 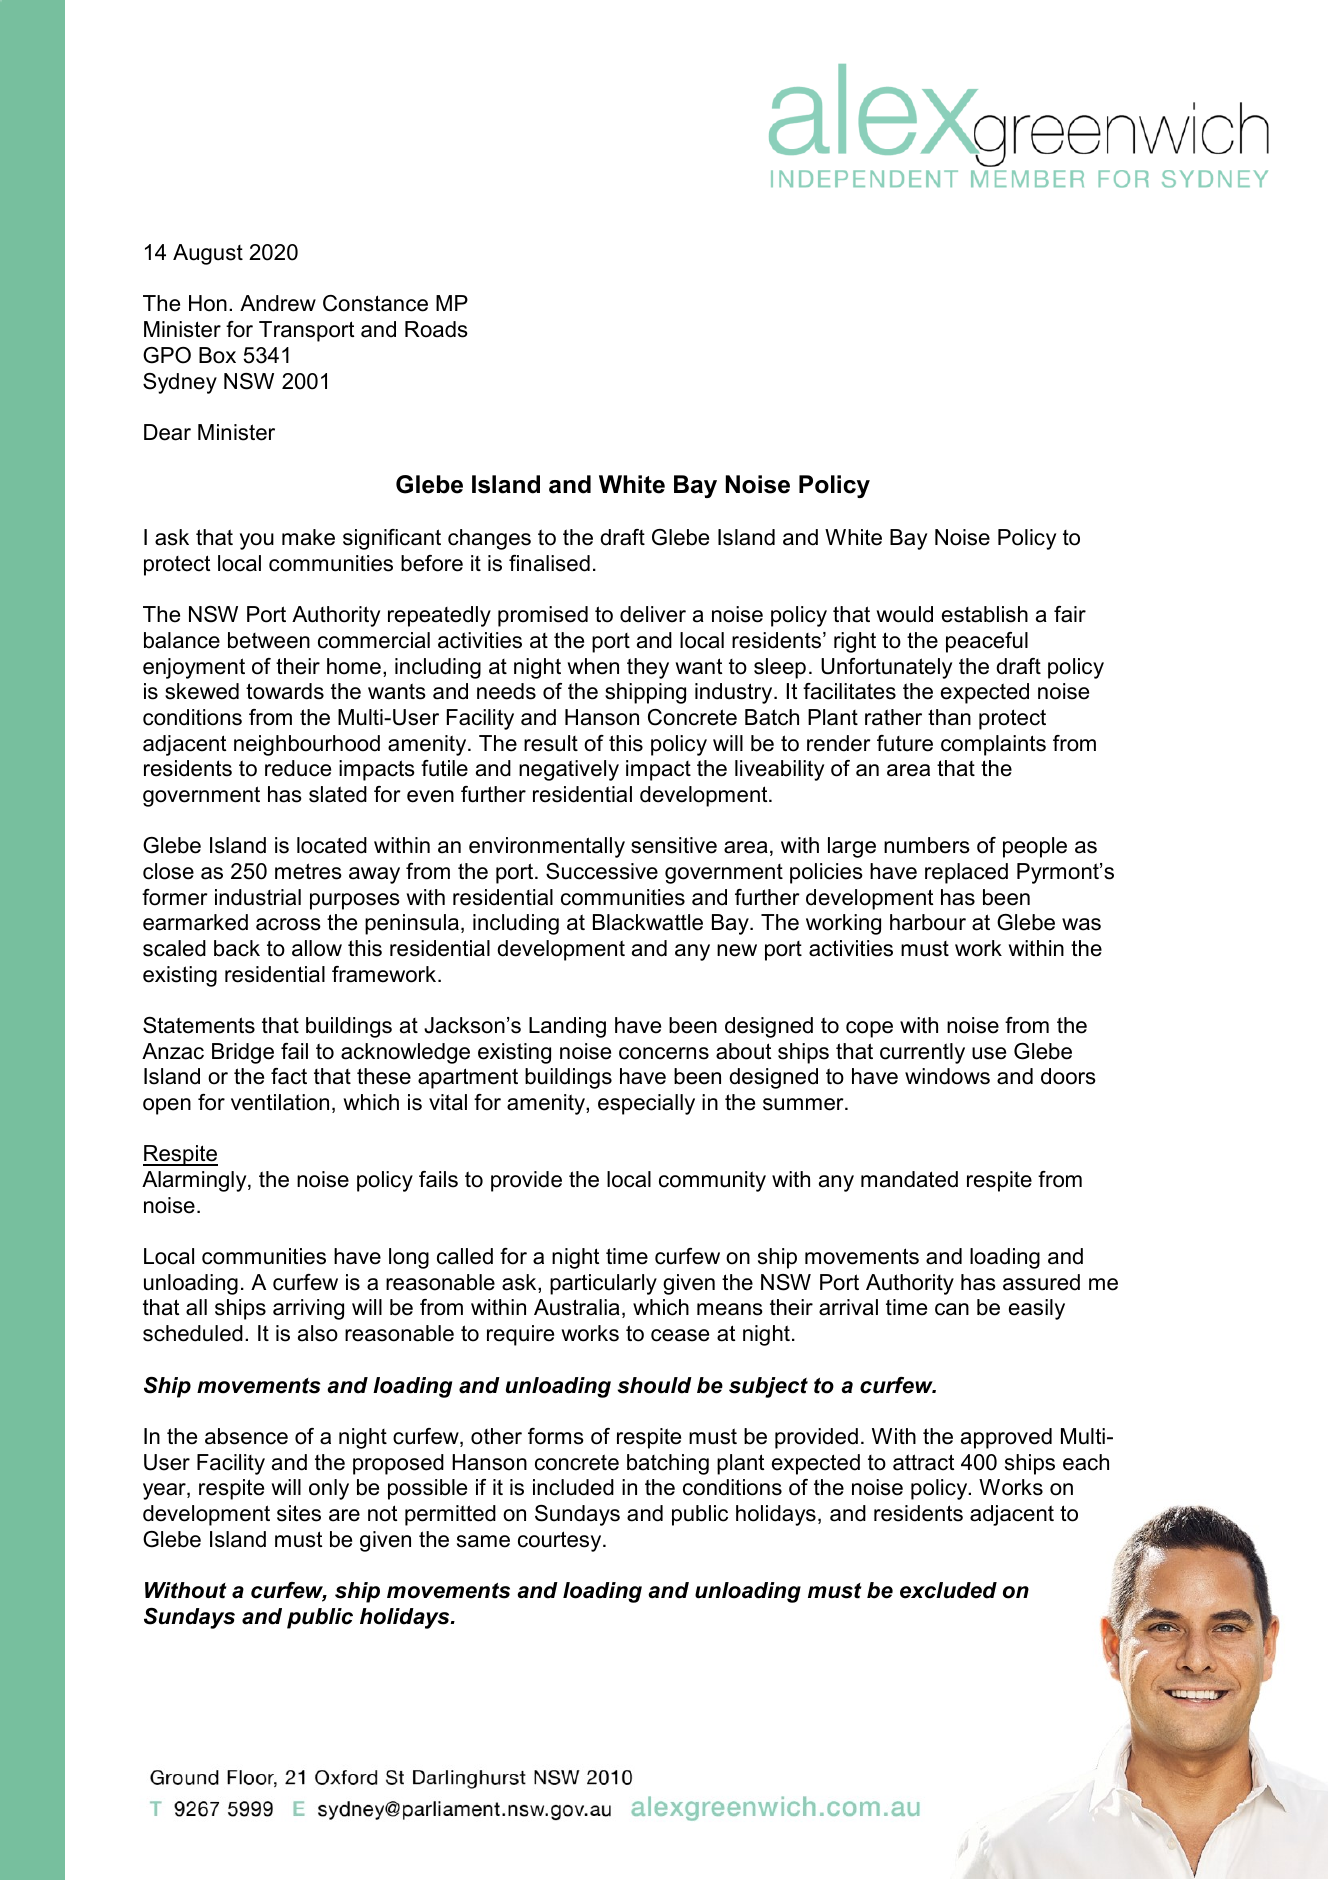 I want to click on peaceful, so click(x=987, y=642).
